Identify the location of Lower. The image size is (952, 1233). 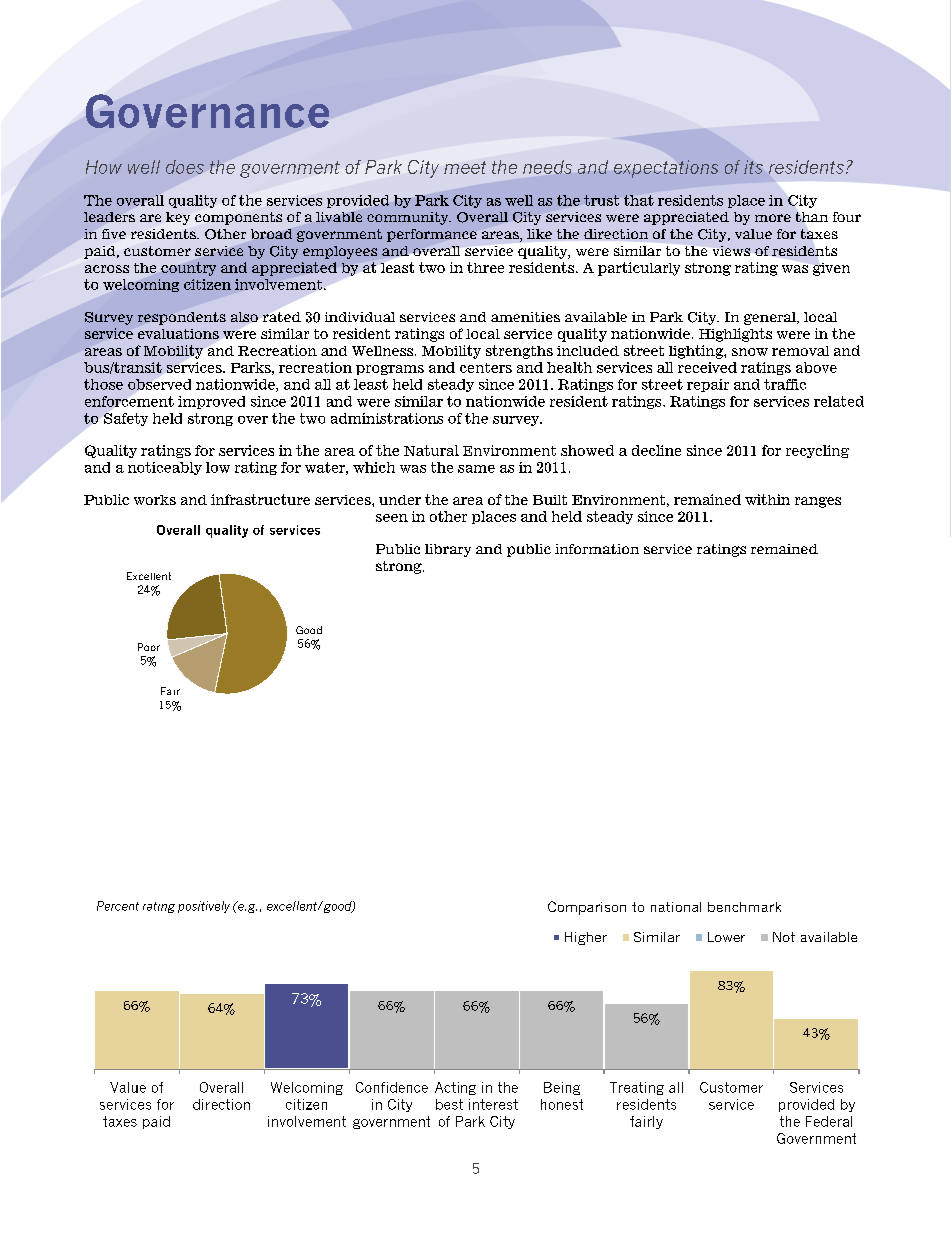
(726, 937).
